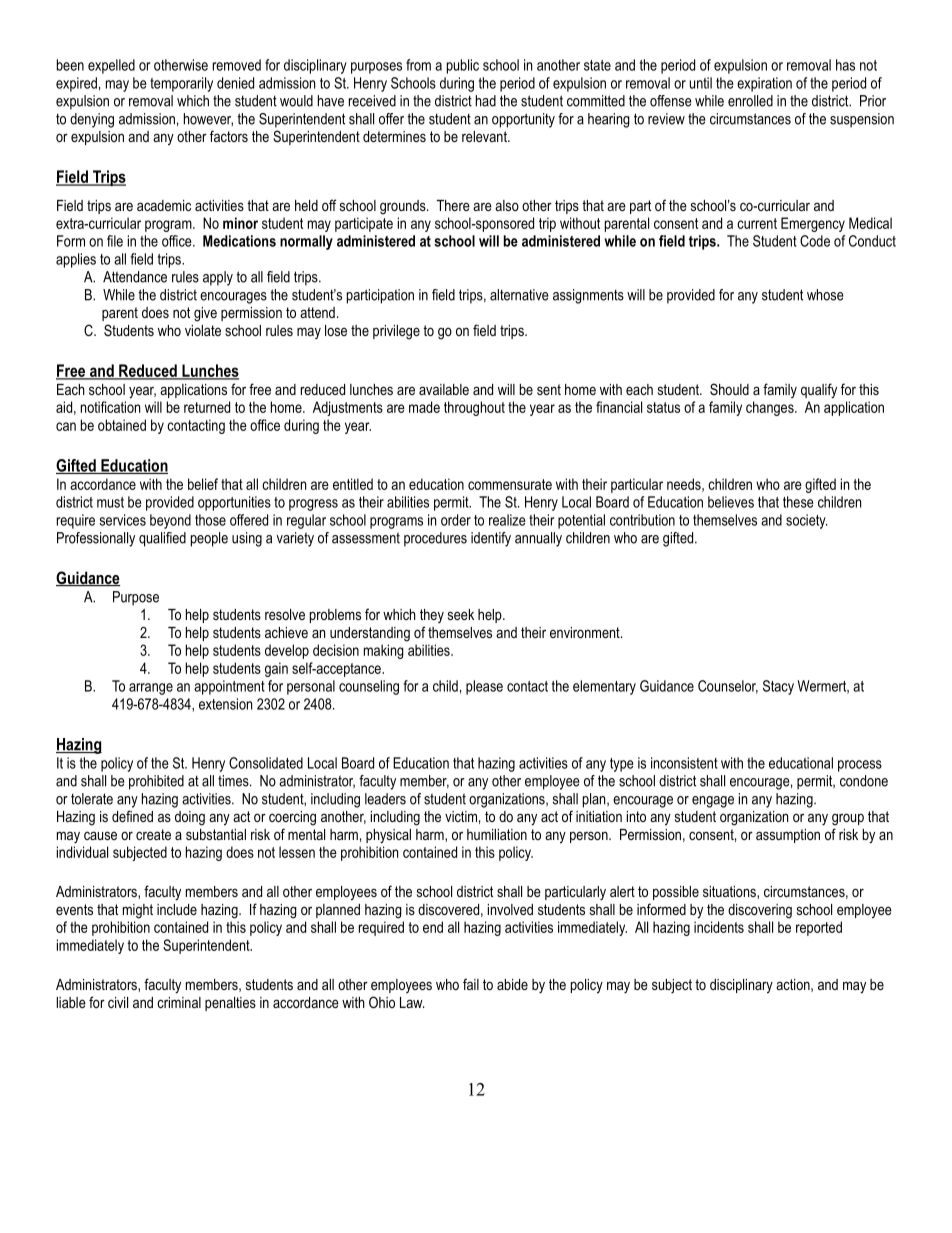 This screenshot has width=952, height=1233. I want to click on returned, so click(207, 407).
